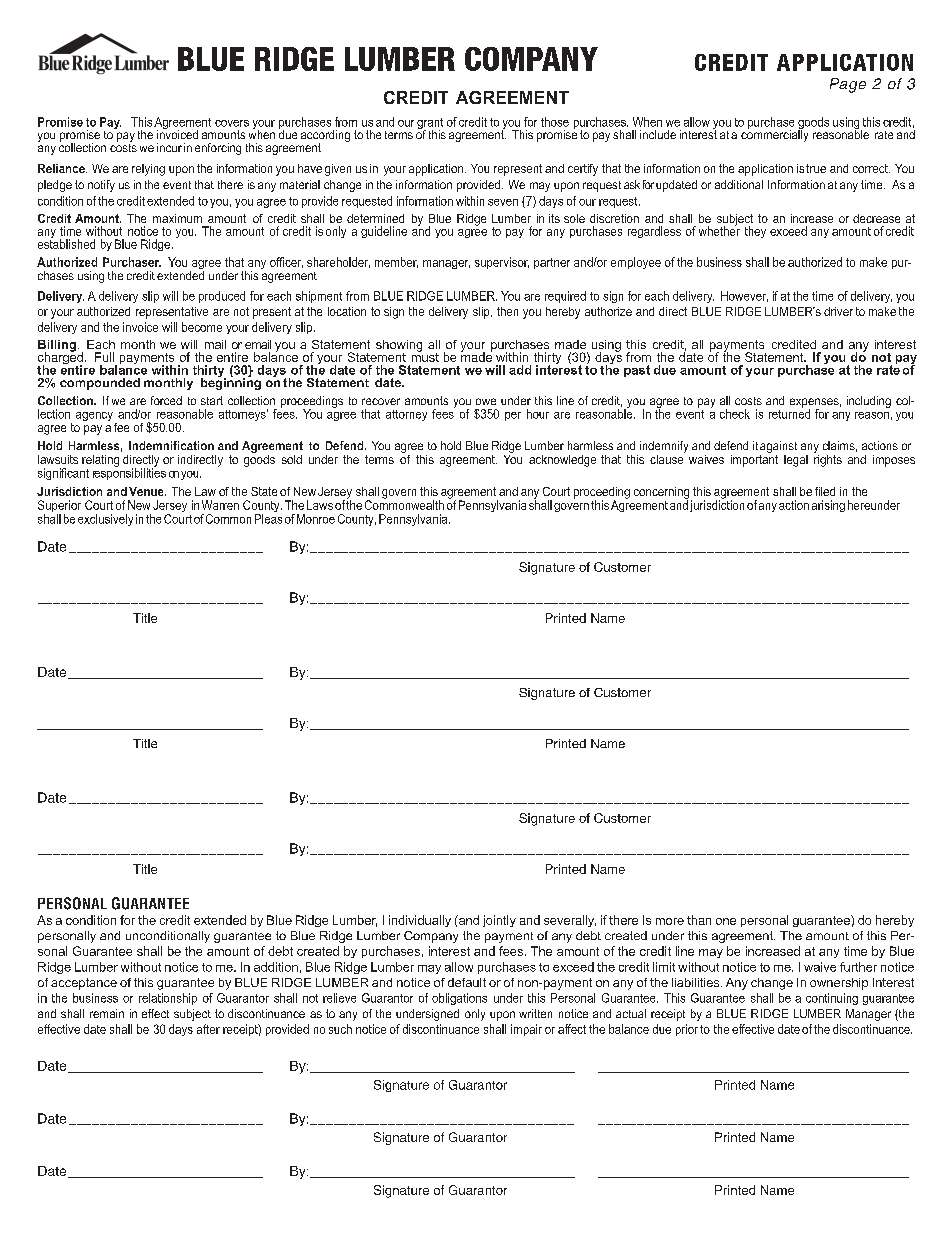 Image resolution: width=952 pixels, height=1233 pixels. Describe the element at coordinates (828, 506) in the page. I see `arising` at that location.
